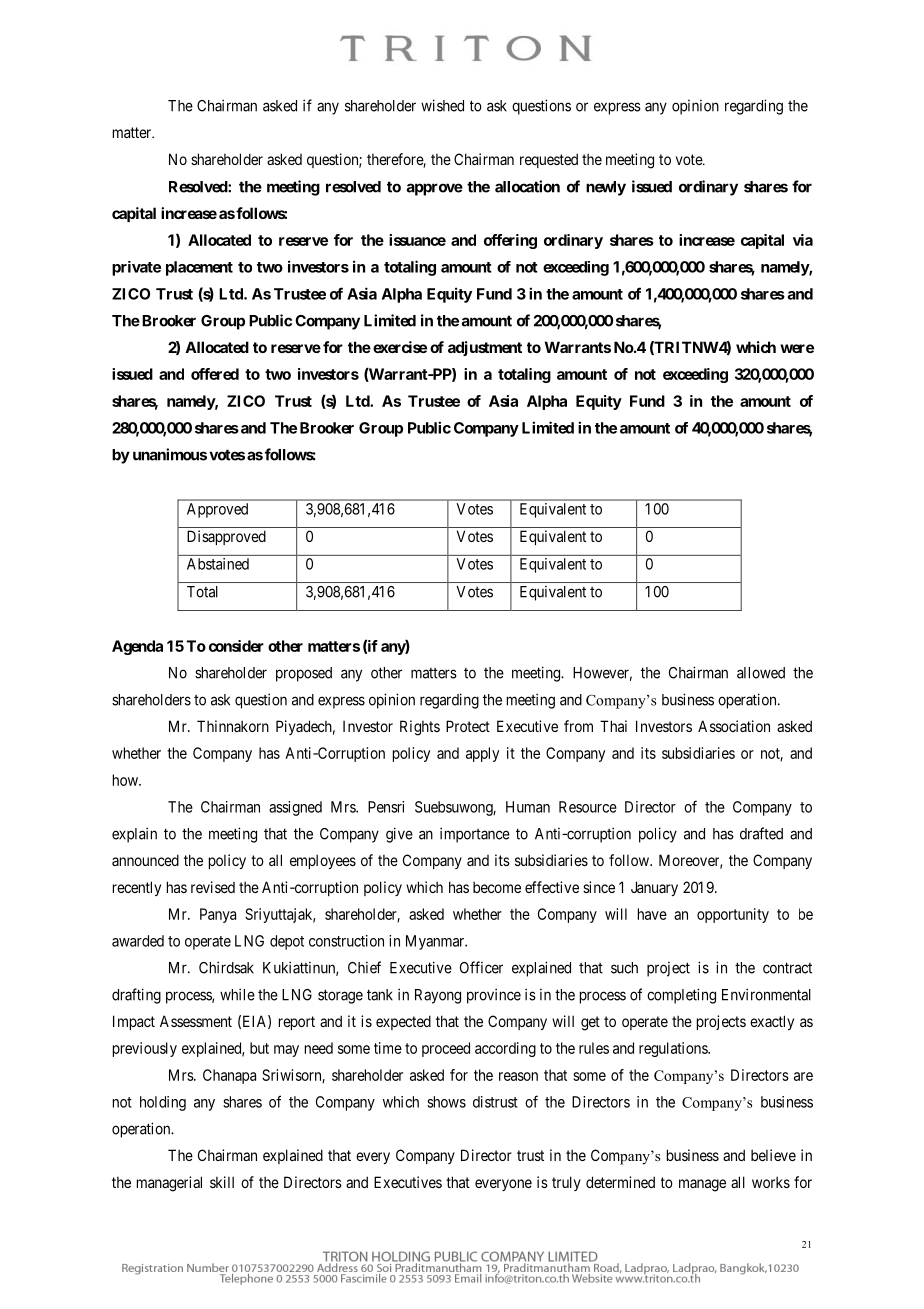 The image size is (924, 1309). Describe the element at coordinates (773, 1155) in the page. I see `believe` at that location.
